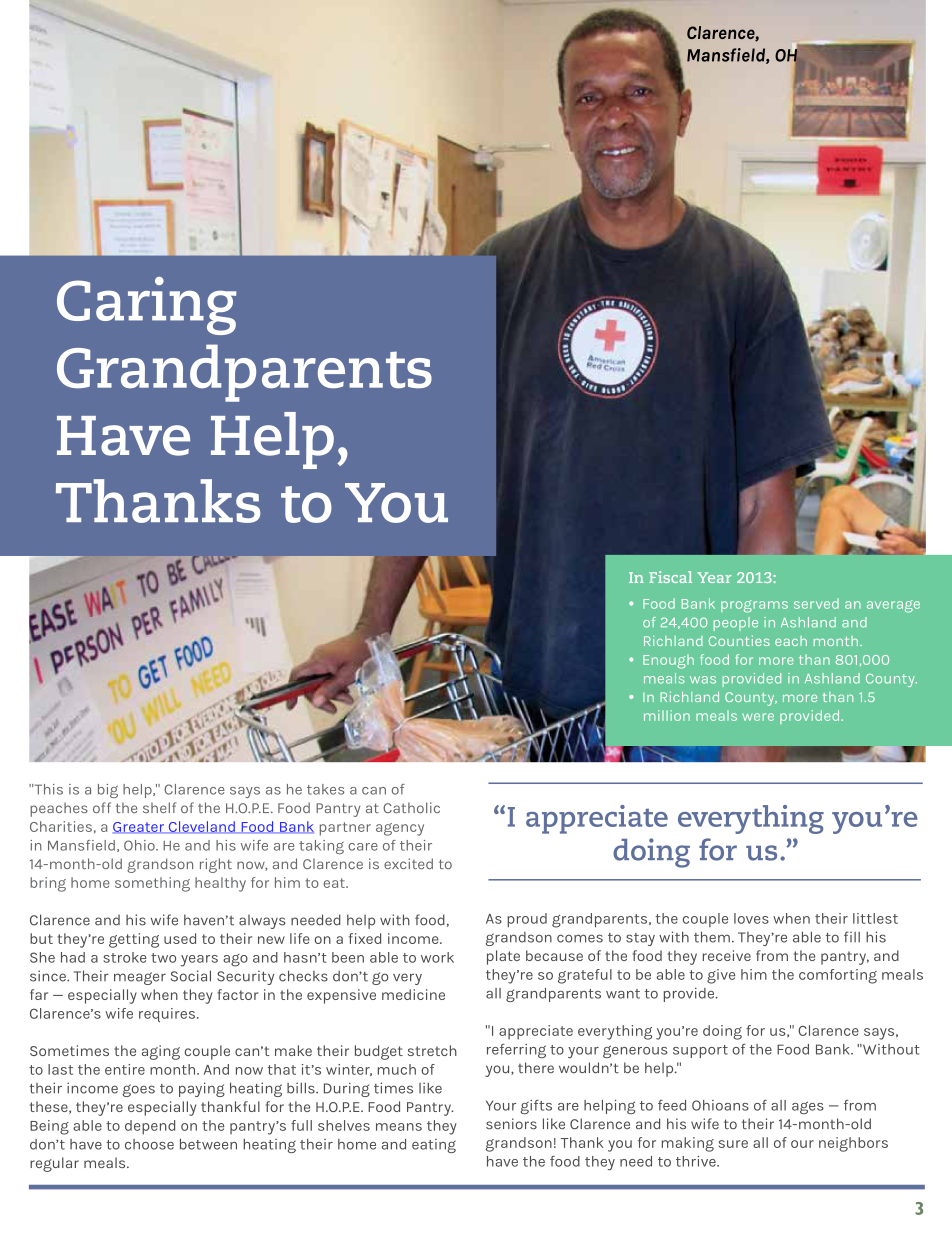 The width and height of the screenshot is (952, 1233). What do you see at coordinates (149, 1144) in the screenshot?
I see `choose` at bounding box center [149, 1144].
